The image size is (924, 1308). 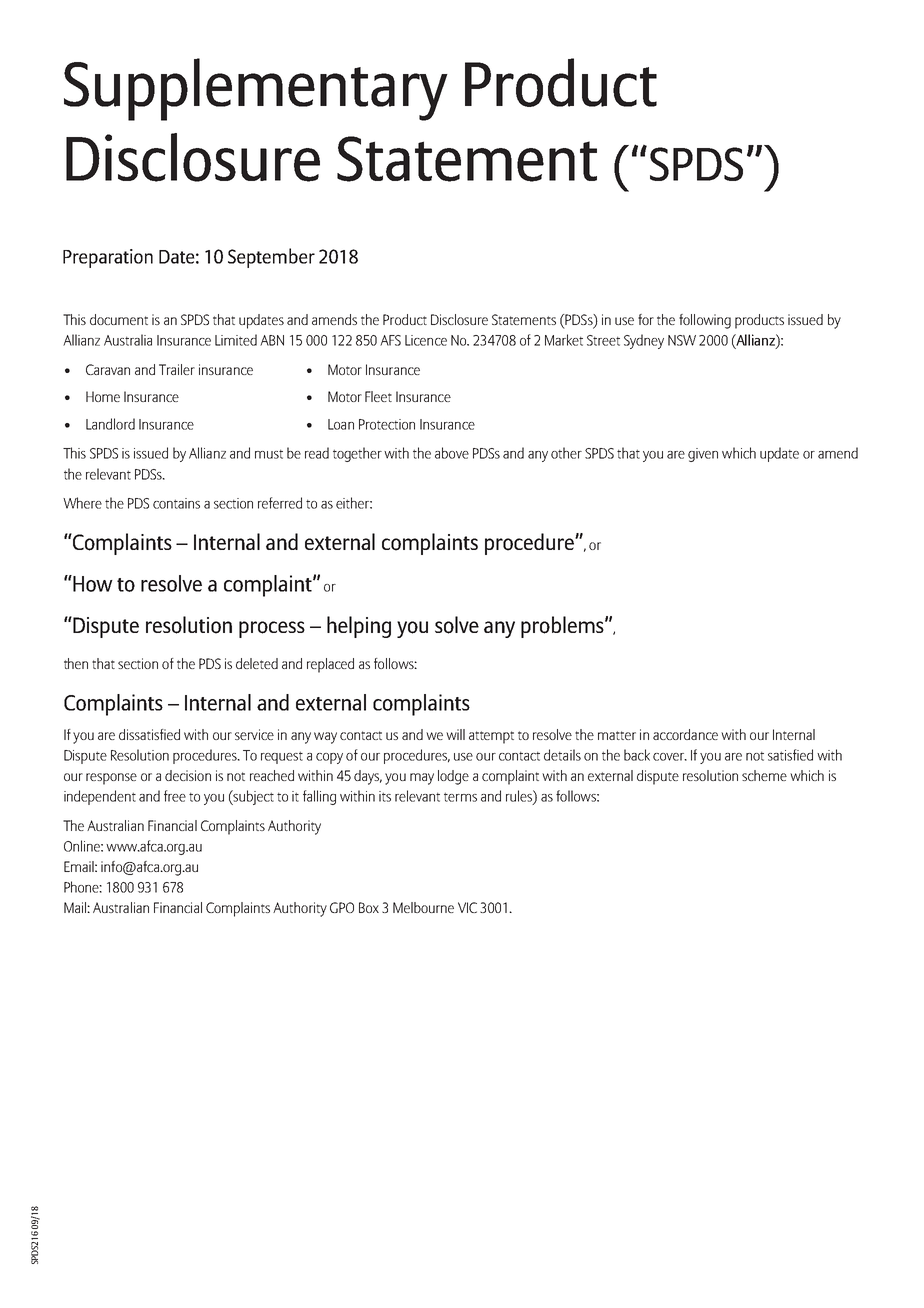 What do you see at coordinates (646, 319) in the page?
I see `for` at bounding box center [646, 319].
